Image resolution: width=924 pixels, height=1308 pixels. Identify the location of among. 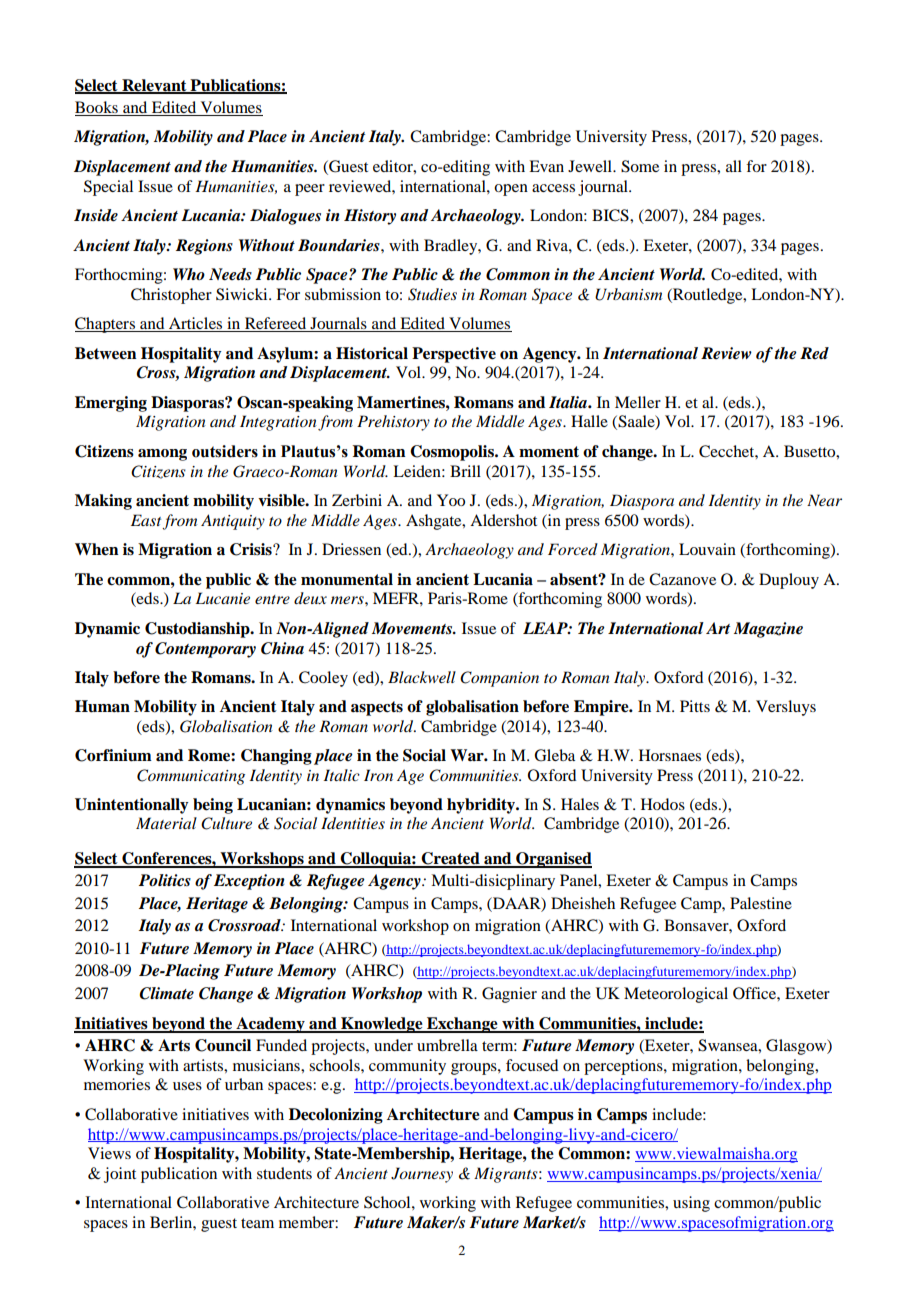
(162, 455).
